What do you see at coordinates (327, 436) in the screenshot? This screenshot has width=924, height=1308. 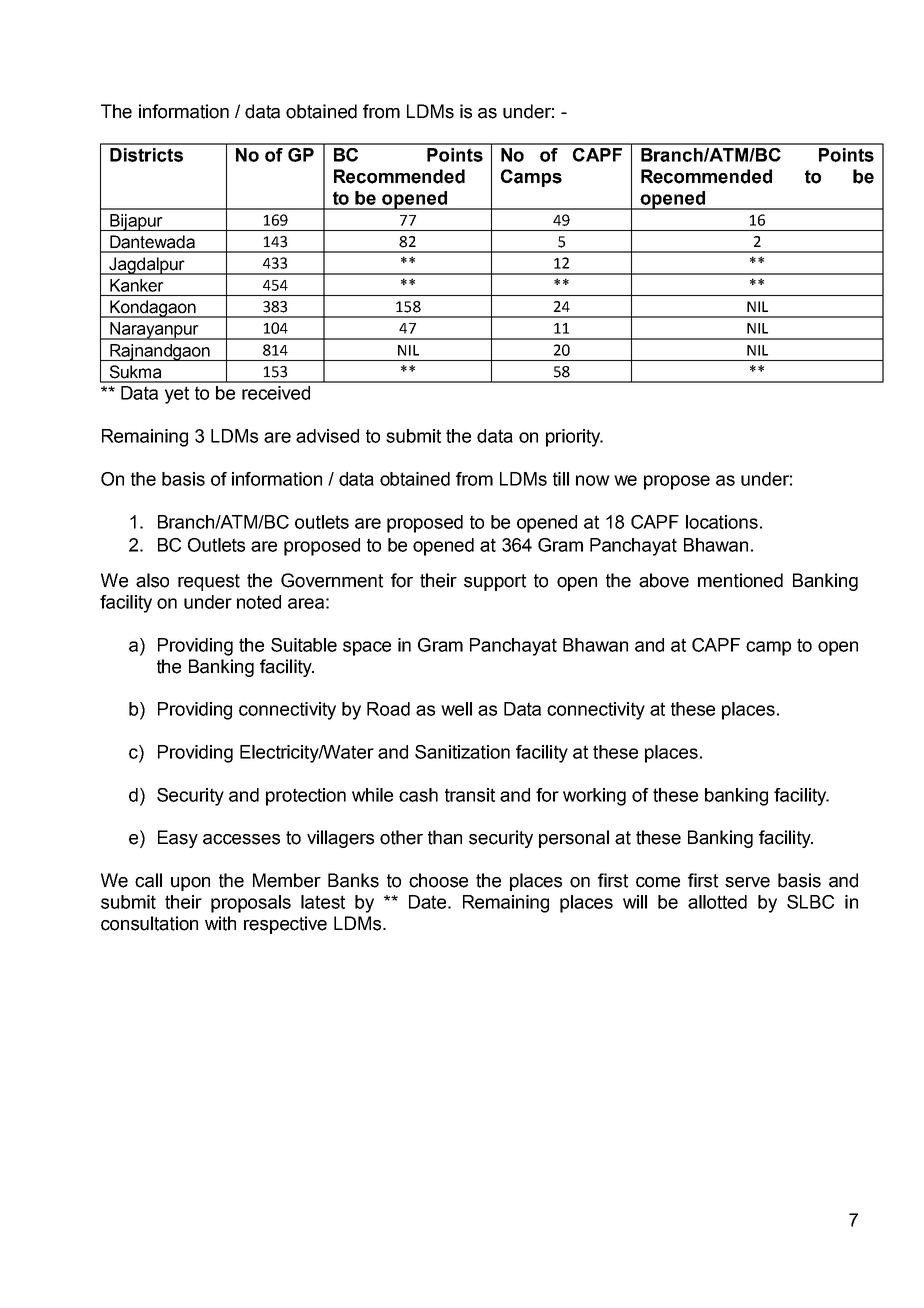 I see `advised` at bounding box center [327, 436].
